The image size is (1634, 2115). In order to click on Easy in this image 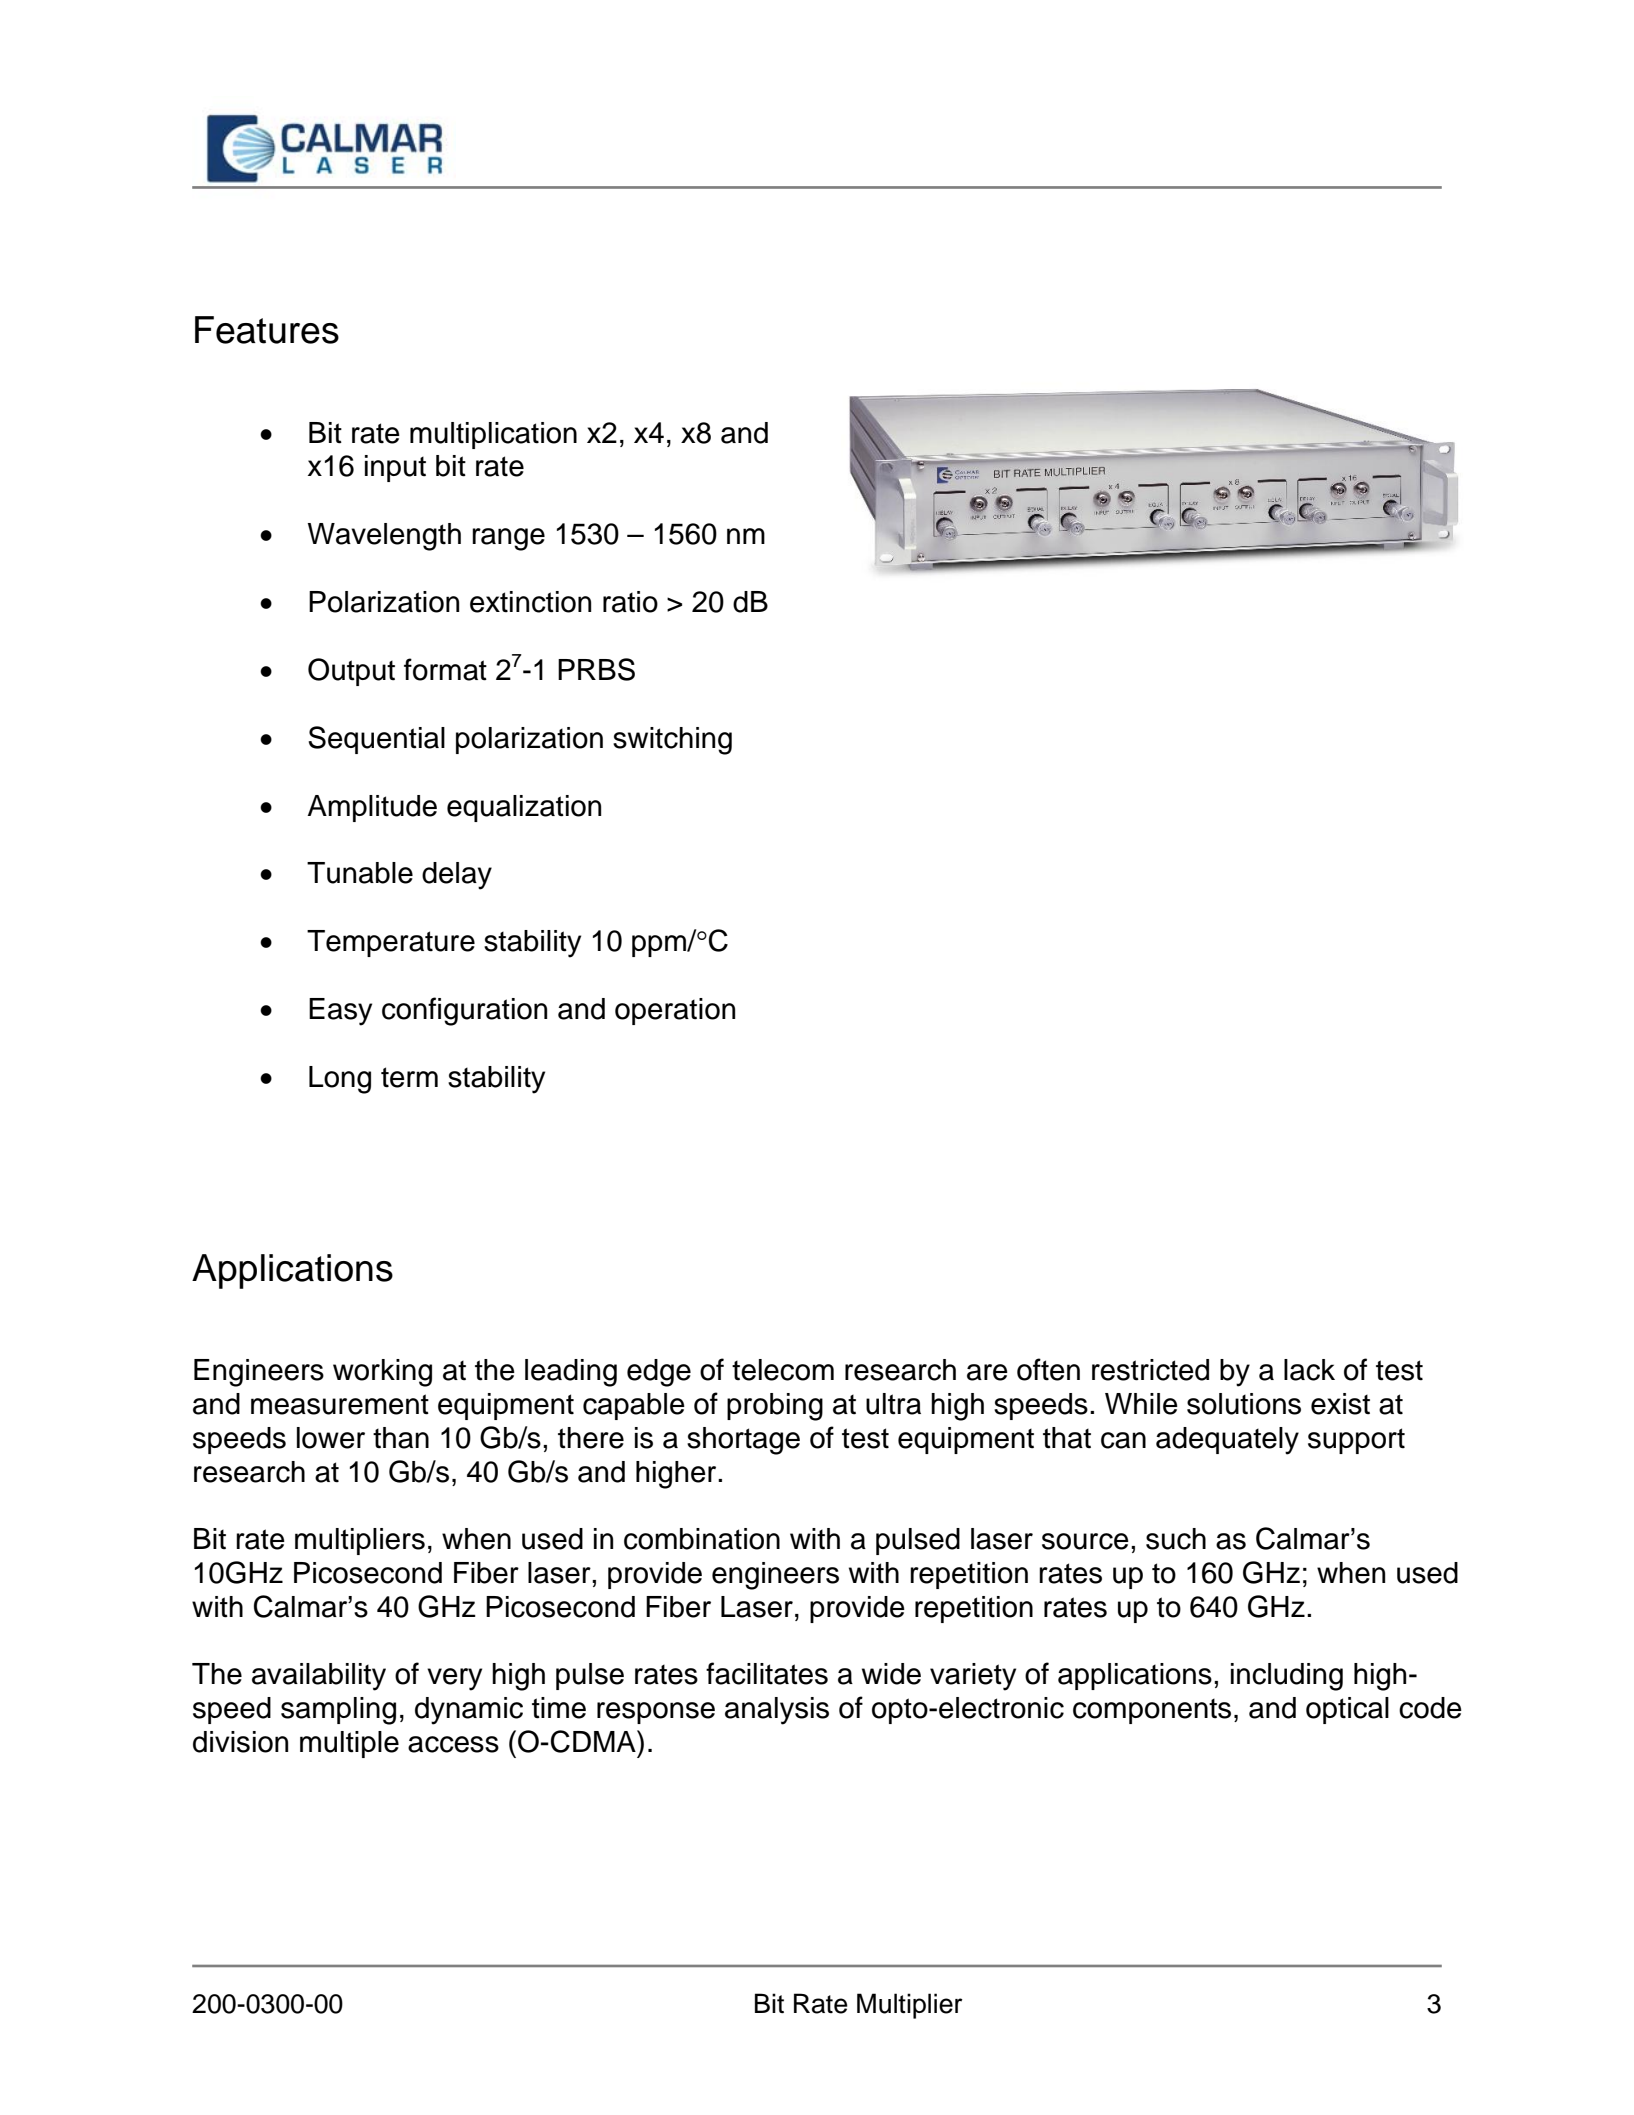, I will do `click(340, 1012)`.
